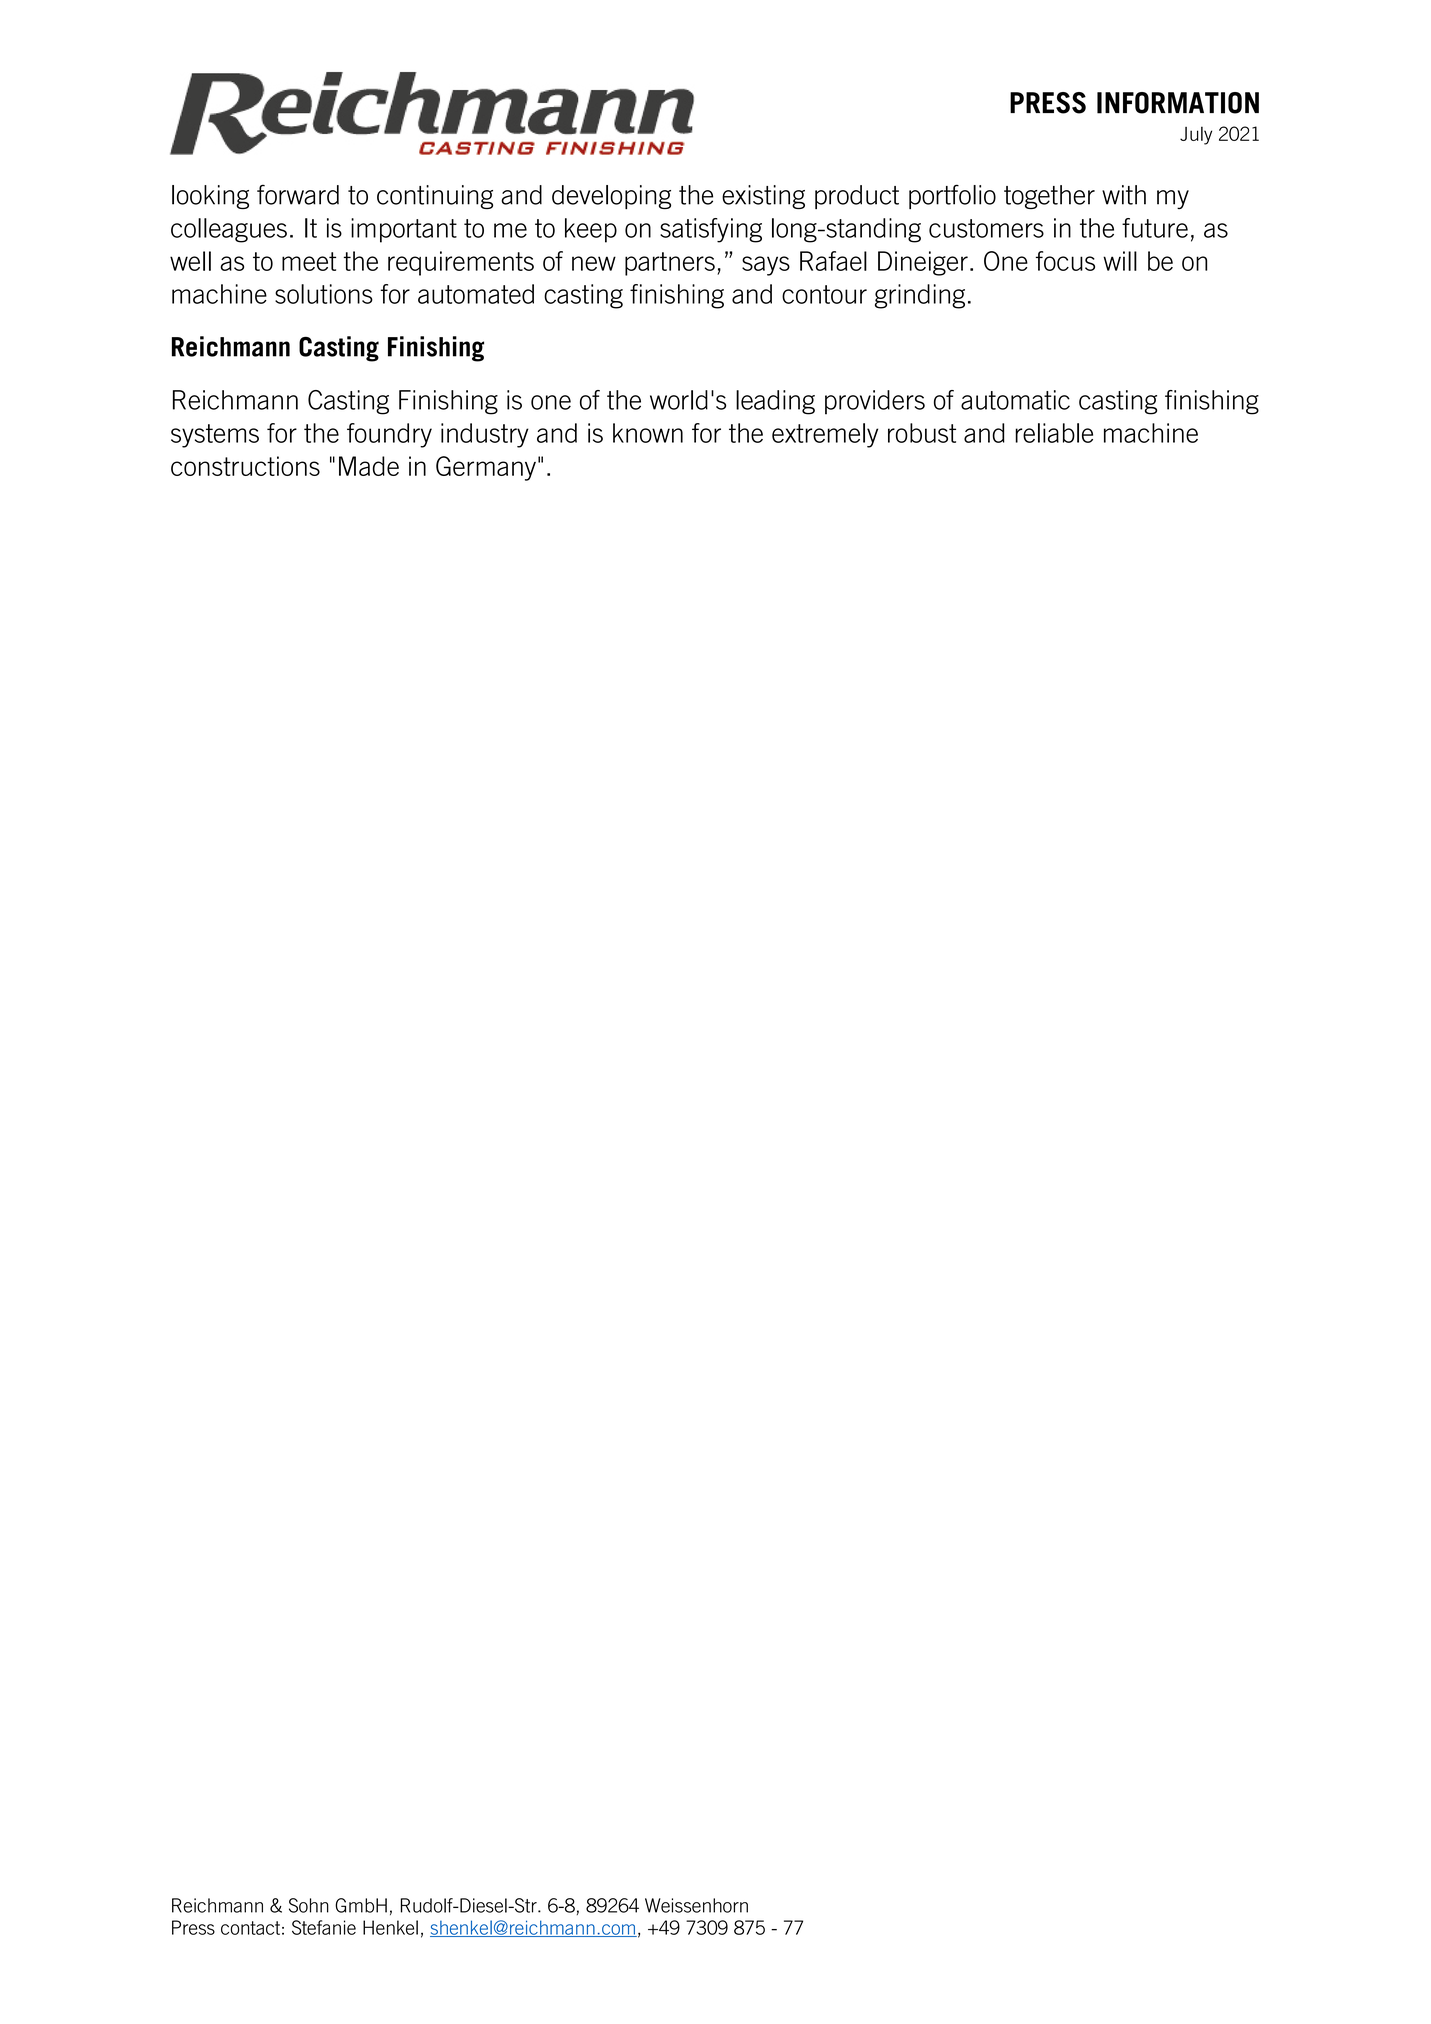 Image resolution: width=1431 pixels, height=2024 pixels. I want to click on extremely, so click(825, 435).
